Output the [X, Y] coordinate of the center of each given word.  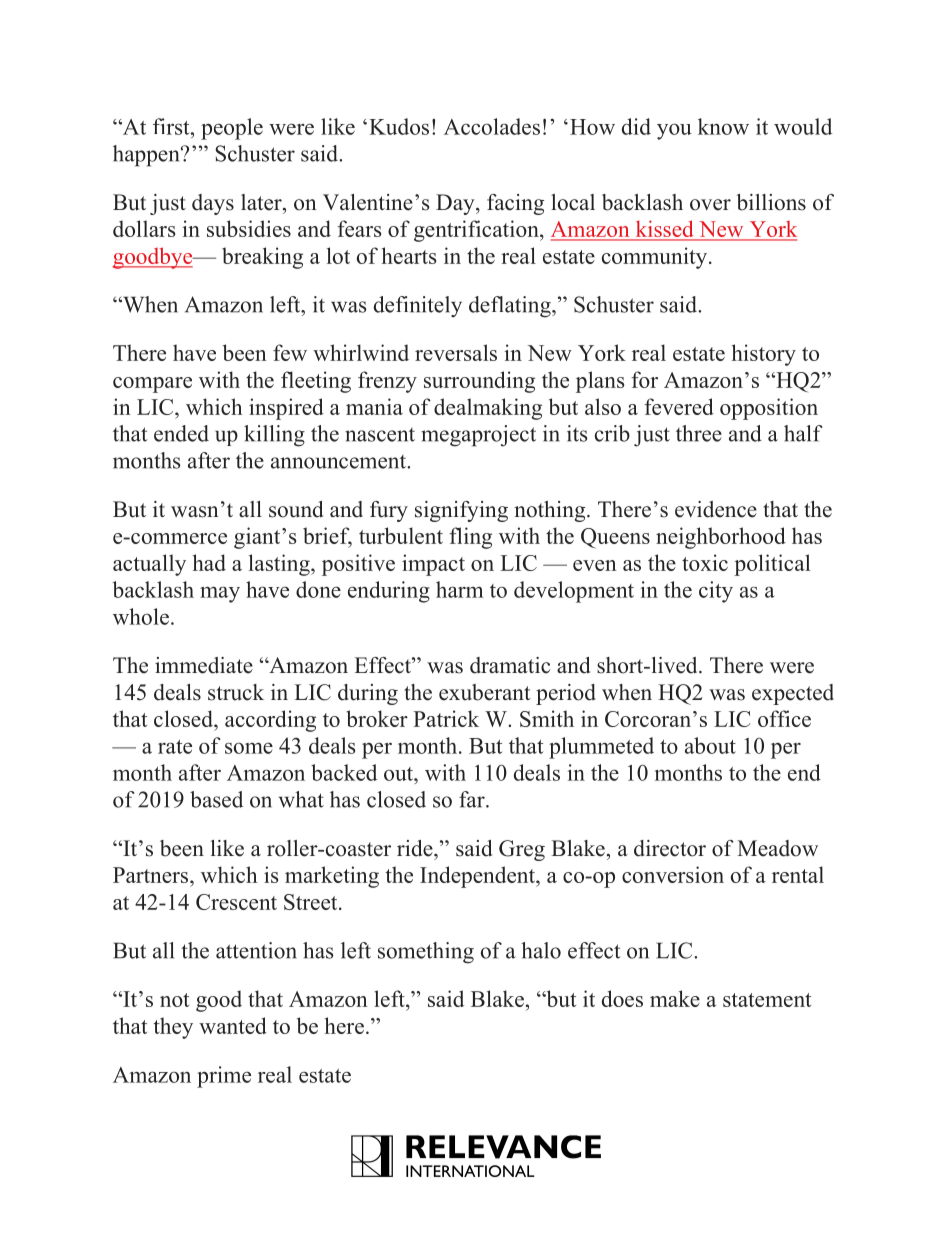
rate [175, 747]
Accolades [492, 126]
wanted [233, 1025]
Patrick [446, 718]
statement [767, 1000]
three [699, 433]
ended [181, 433]
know [723, 126]
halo [541, 950]
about [710, 745]
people [232, 129]
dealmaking [488, 409]
